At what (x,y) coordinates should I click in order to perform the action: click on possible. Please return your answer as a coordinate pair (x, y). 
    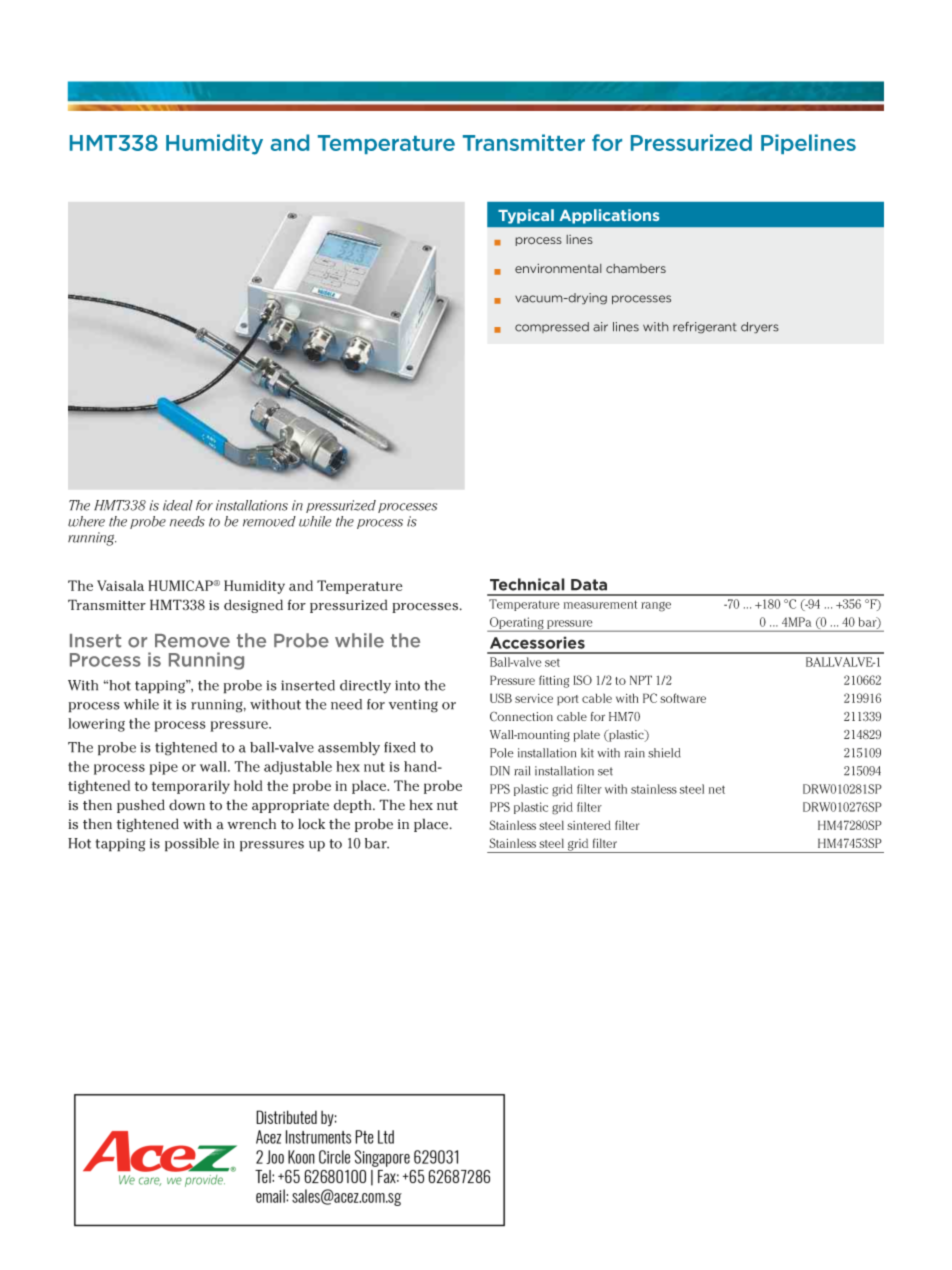
    Looking at the image, I should click on (192, 845).
